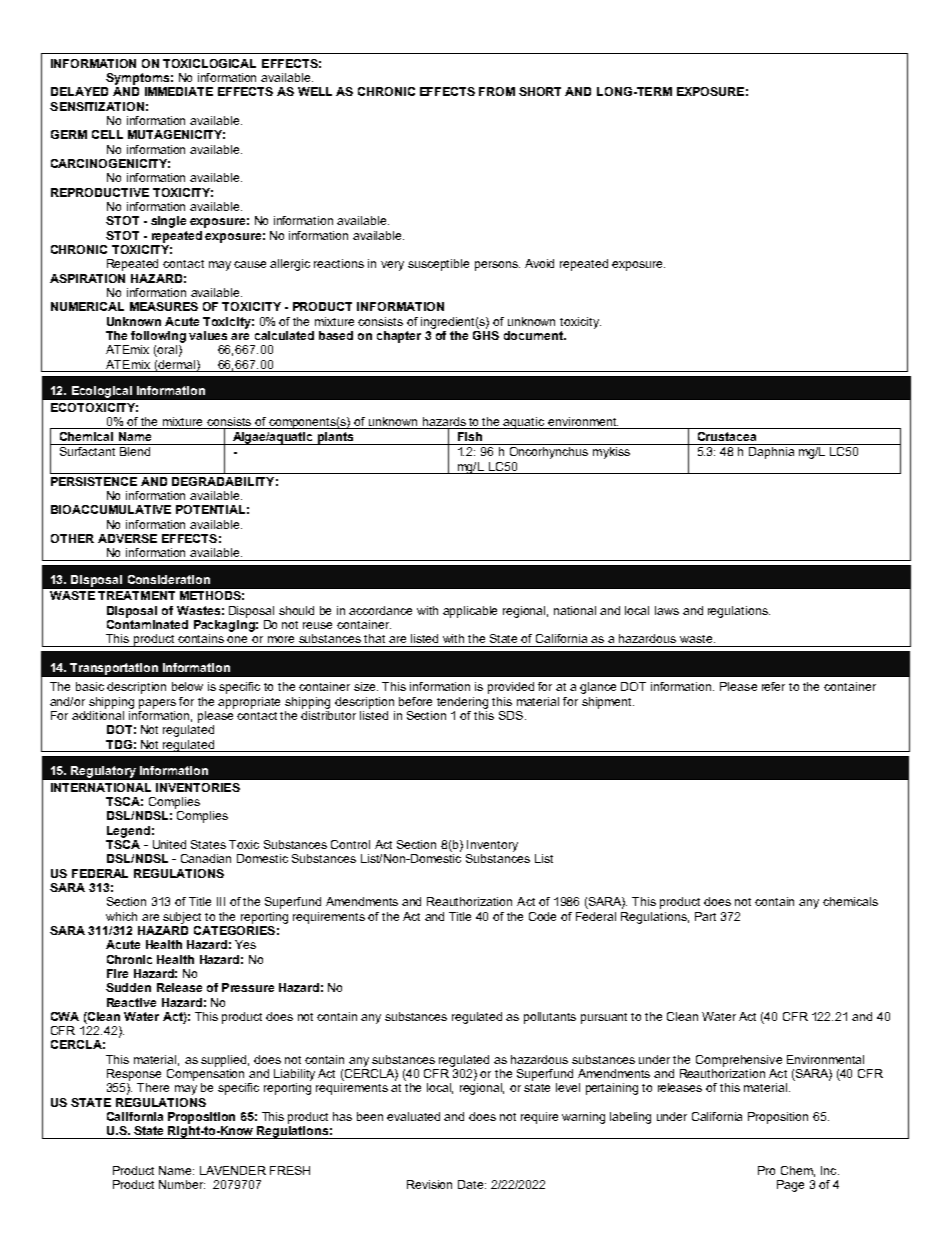  Describe the element at coordinates (336, 438) in the document. I see `plants` at that location.
